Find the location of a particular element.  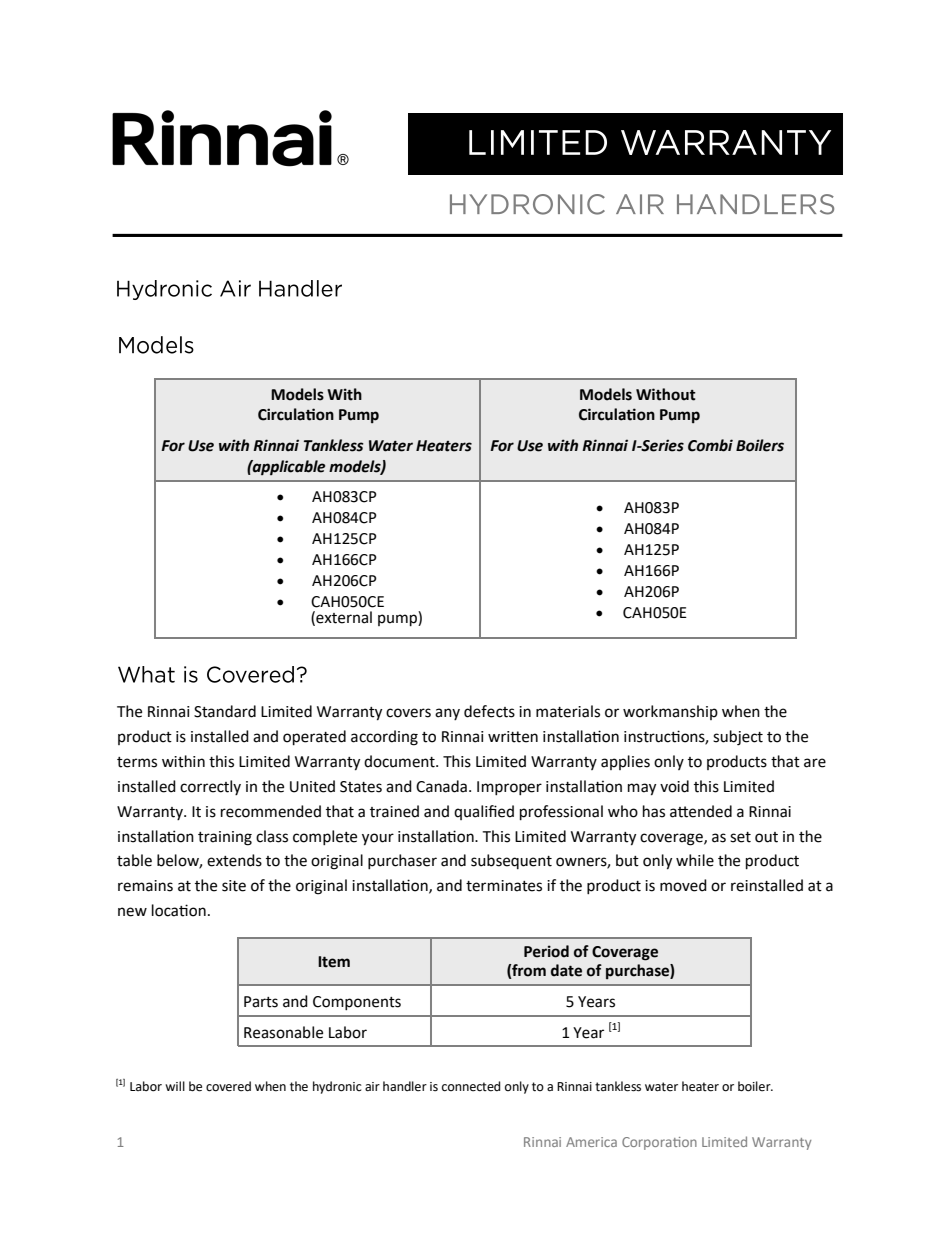

attended is located at coordinates (701, 811).
